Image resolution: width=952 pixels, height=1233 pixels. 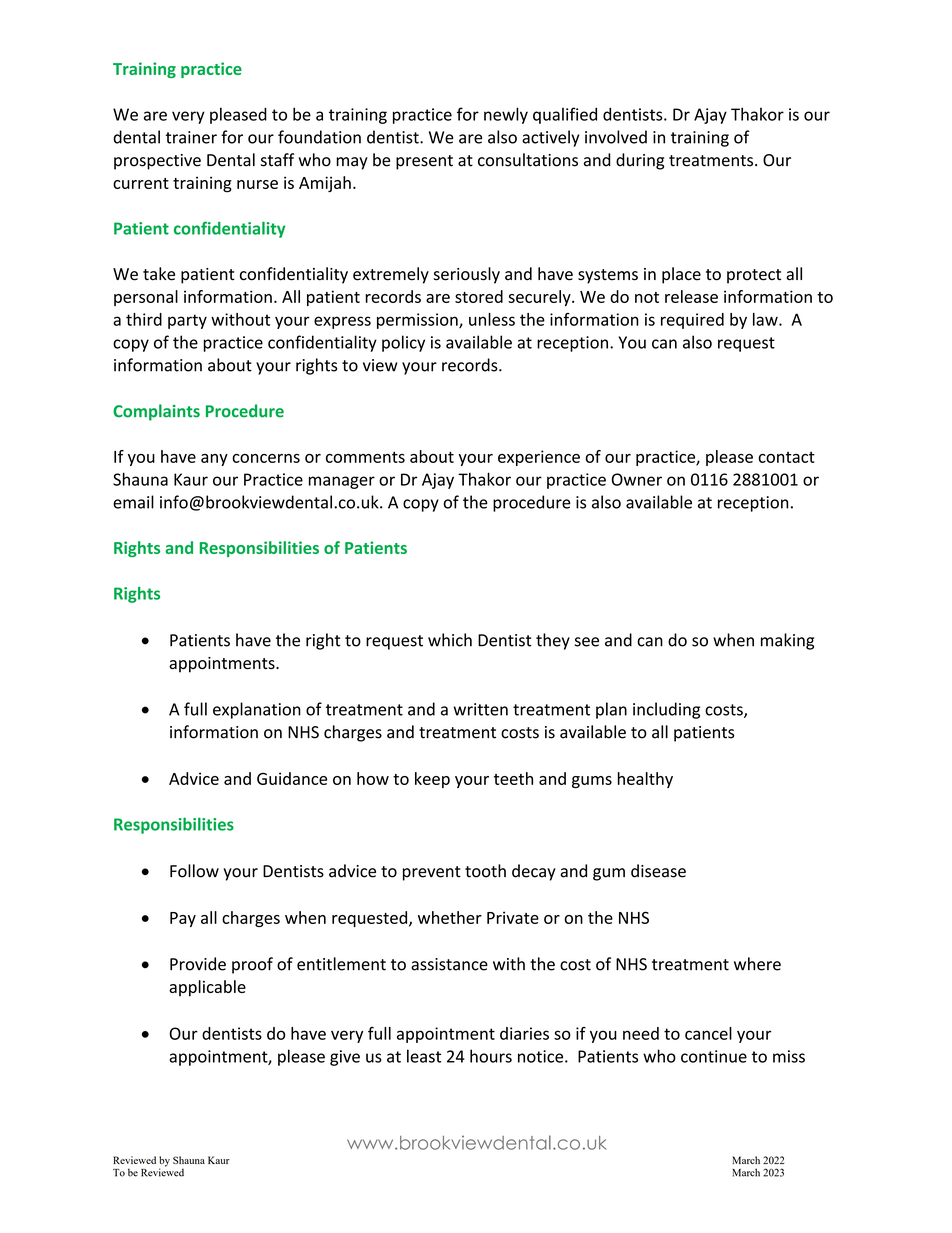 What do you see at coordinates (640, 161) in the document?
I see `during` at bounding box center [640, 161].
